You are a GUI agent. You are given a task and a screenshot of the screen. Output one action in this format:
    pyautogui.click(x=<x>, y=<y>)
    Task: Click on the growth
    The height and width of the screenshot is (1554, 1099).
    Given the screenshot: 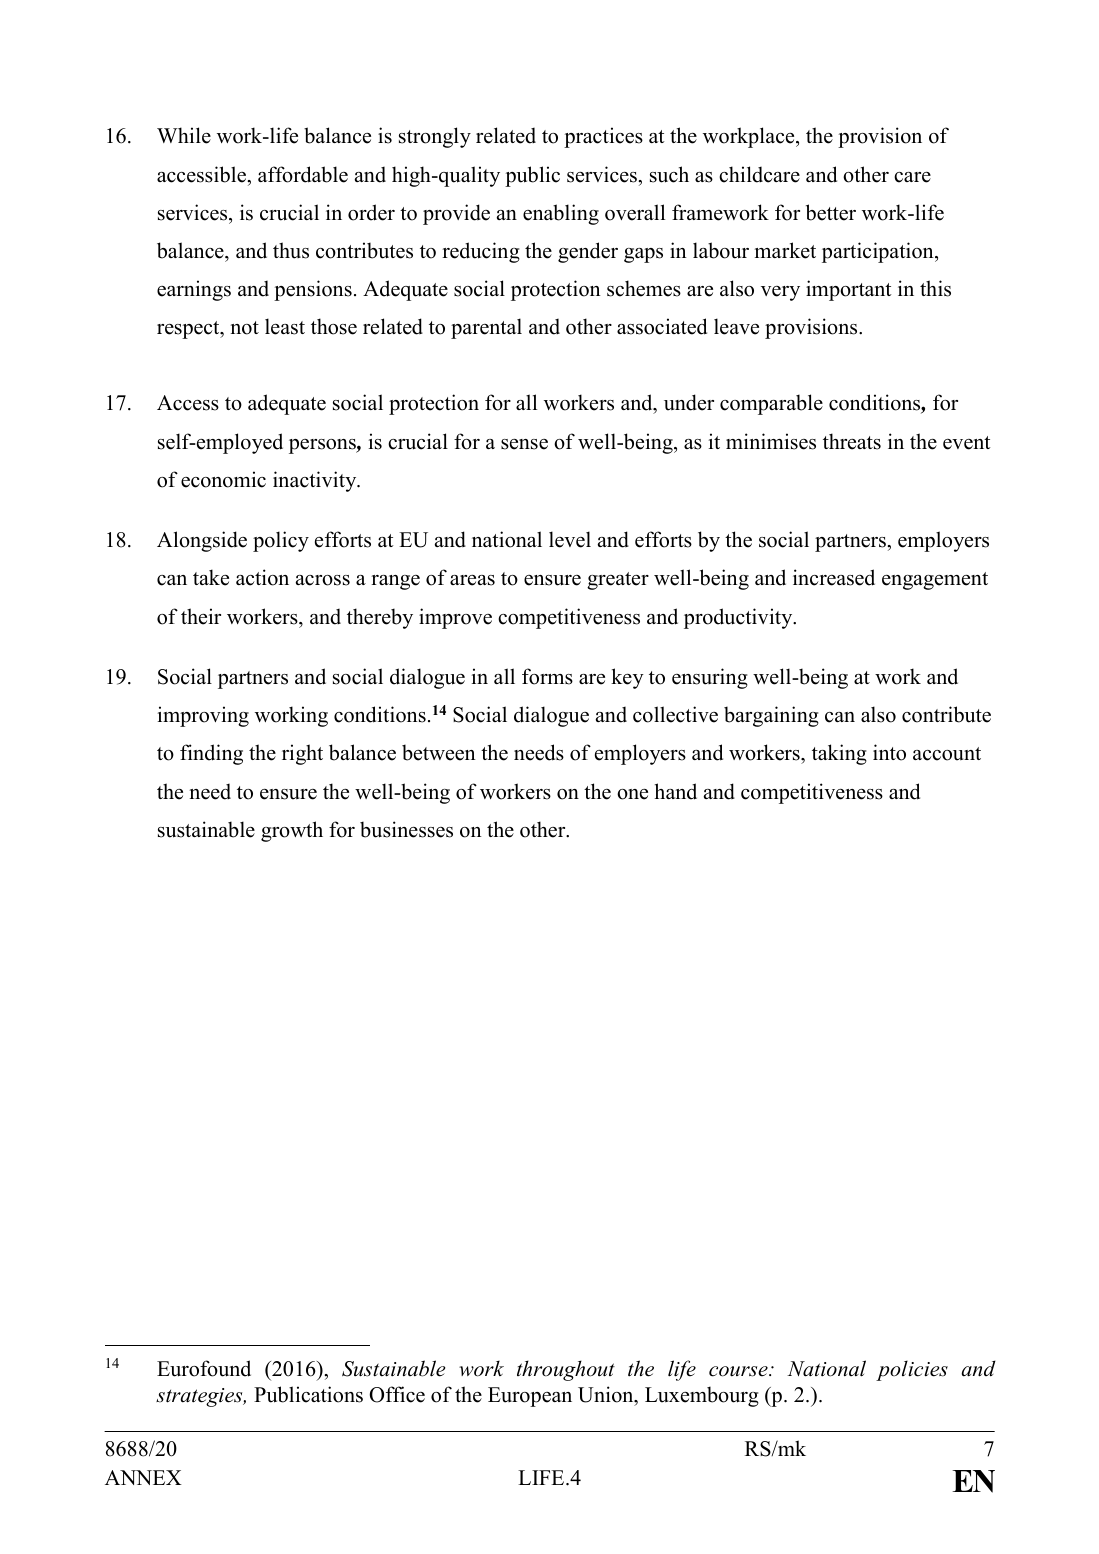 What is the action you would take?
    pyautogui.click(x=292, y=831)
